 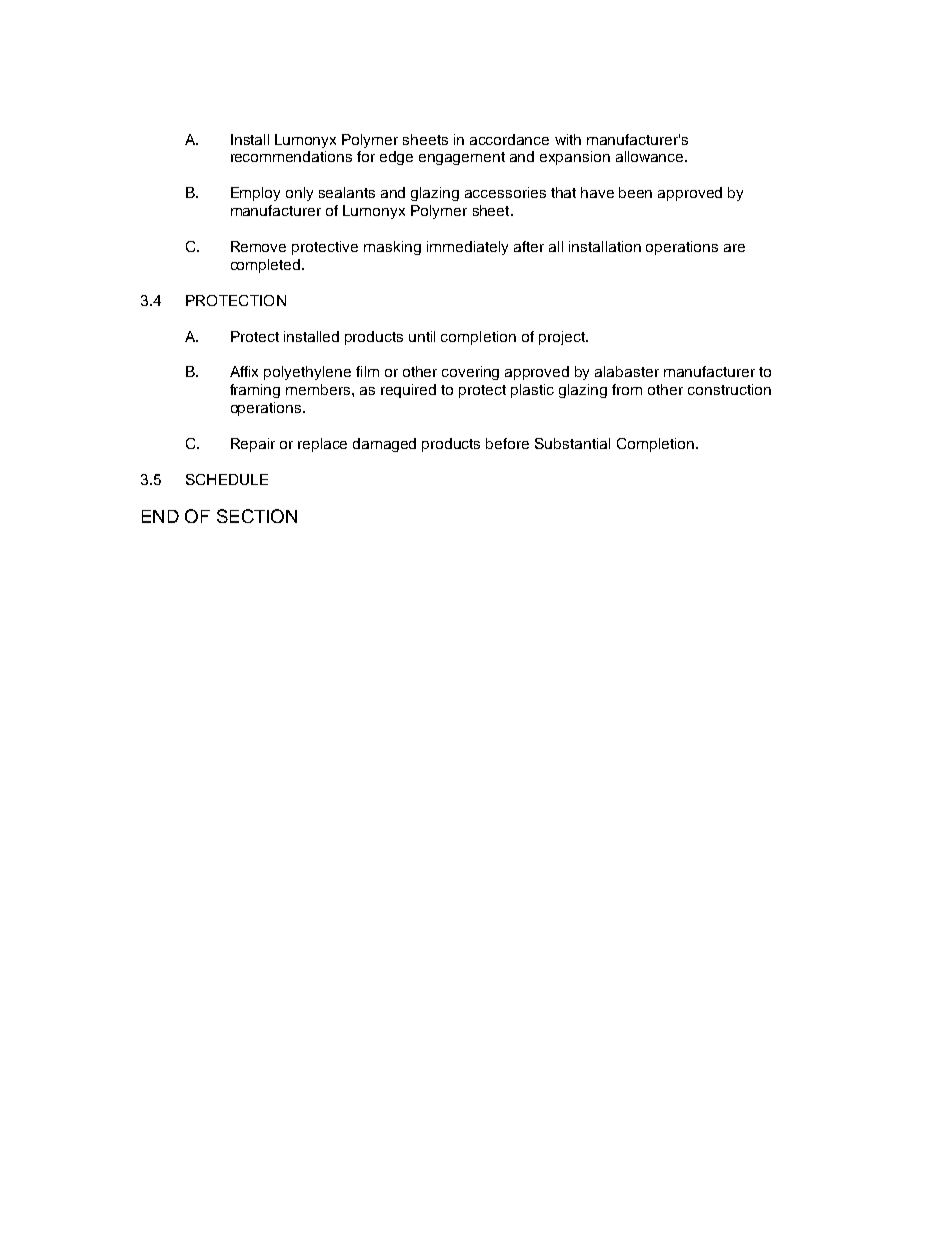 I want to click on are, so click(x=734, y=248).
